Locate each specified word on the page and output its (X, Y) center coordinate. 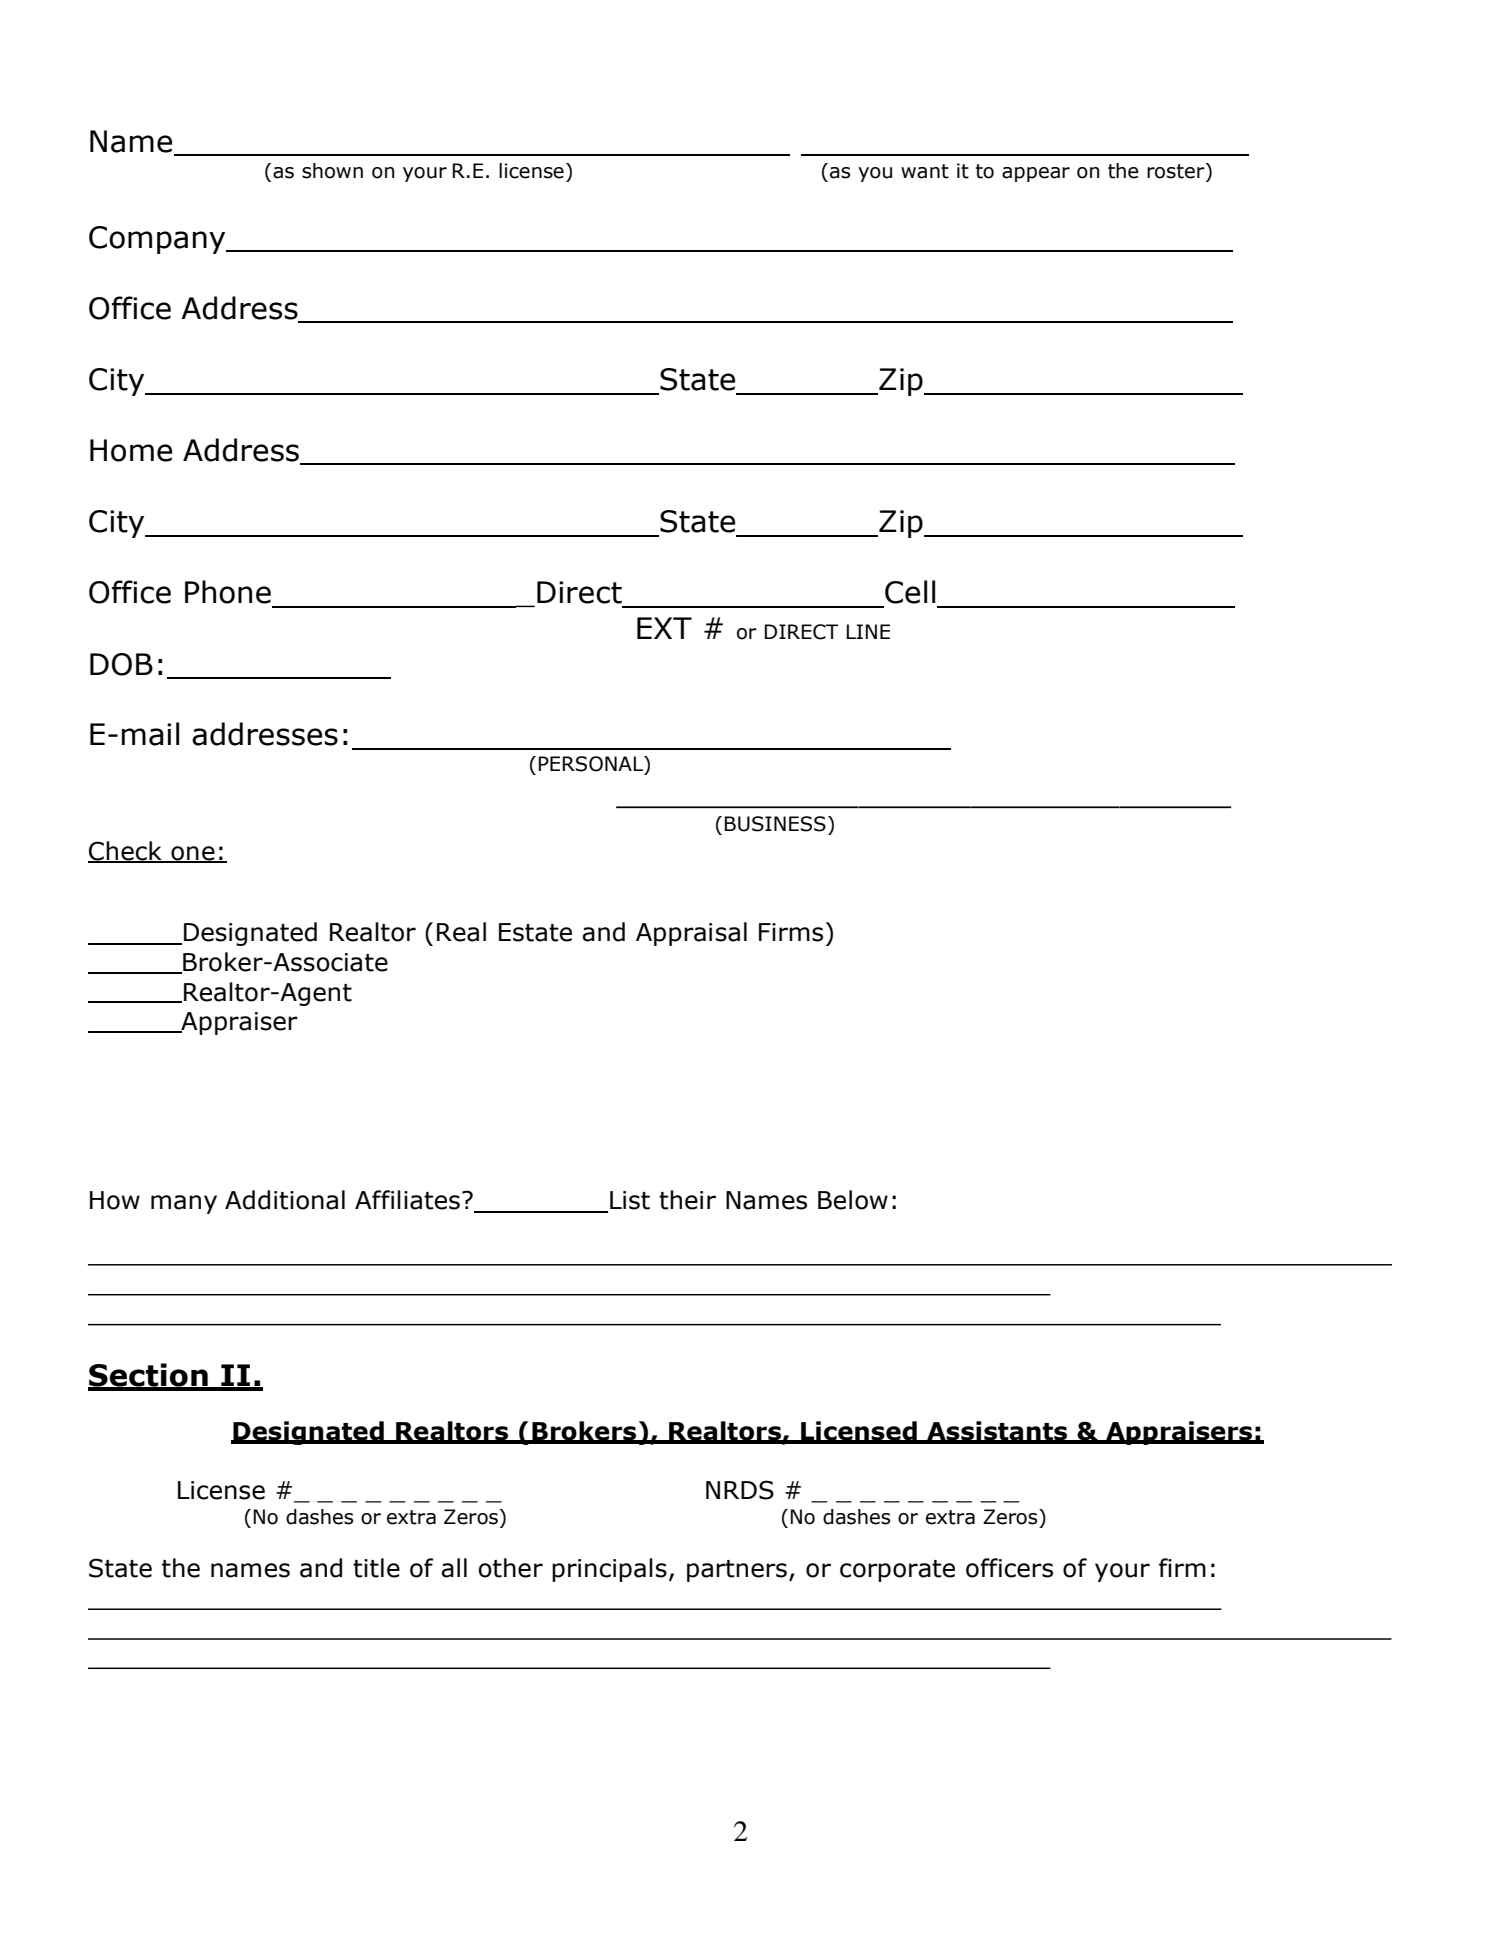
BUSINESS (775, 824)
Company (158, 240)
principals (609, 1570)
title (376, 1568)
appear (1036, 174)
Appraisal (691, 934)
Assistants (997, 1432)
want (925, 171)
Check (126, 851)
